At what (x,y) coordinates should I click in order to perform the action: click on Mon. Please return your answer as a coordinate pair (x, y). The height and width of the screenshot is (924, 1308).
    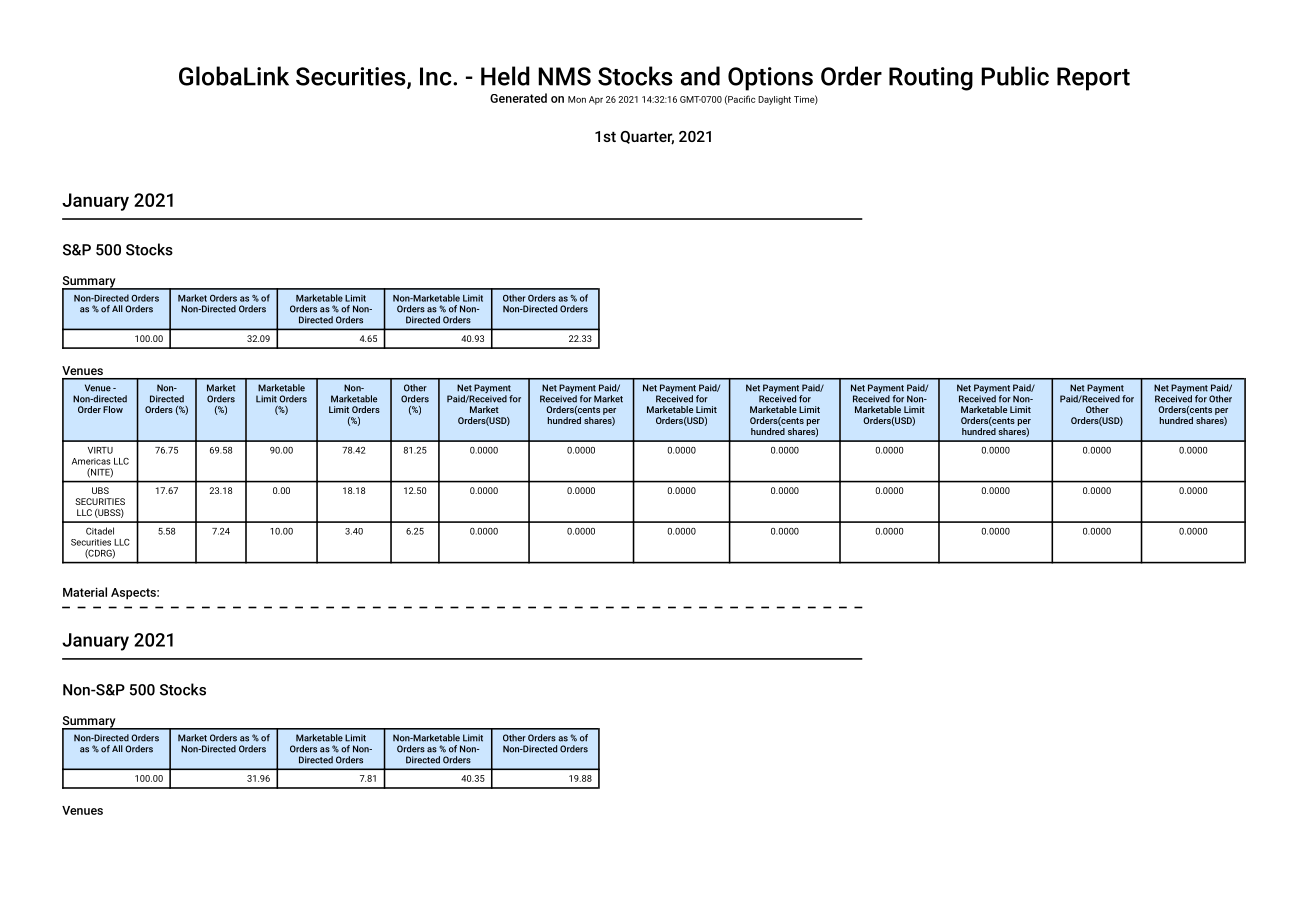
    Looking at the image, I should click on (577, 99).
